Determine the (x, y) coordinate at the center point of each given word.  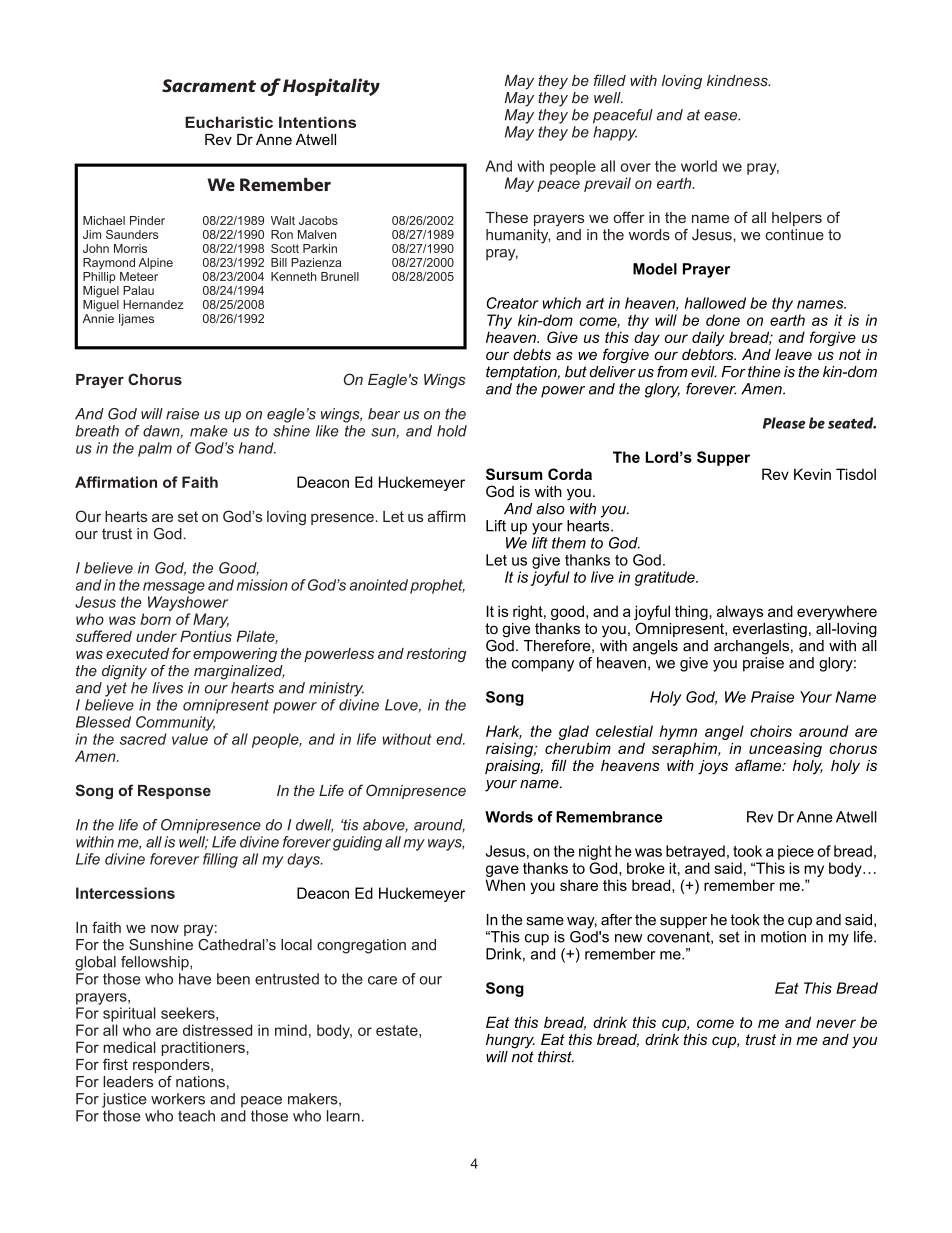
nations (200, 1082)
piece (796, 852)
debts (532, 354)
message (174, 588)
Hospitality (331, 87)
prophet (437, 586)
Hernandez (153, 304)
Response (174, 792)
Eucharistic (229, 122)
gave (502, 872)
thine (764, 372)
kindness (738, 80)
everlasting (770, 630)
